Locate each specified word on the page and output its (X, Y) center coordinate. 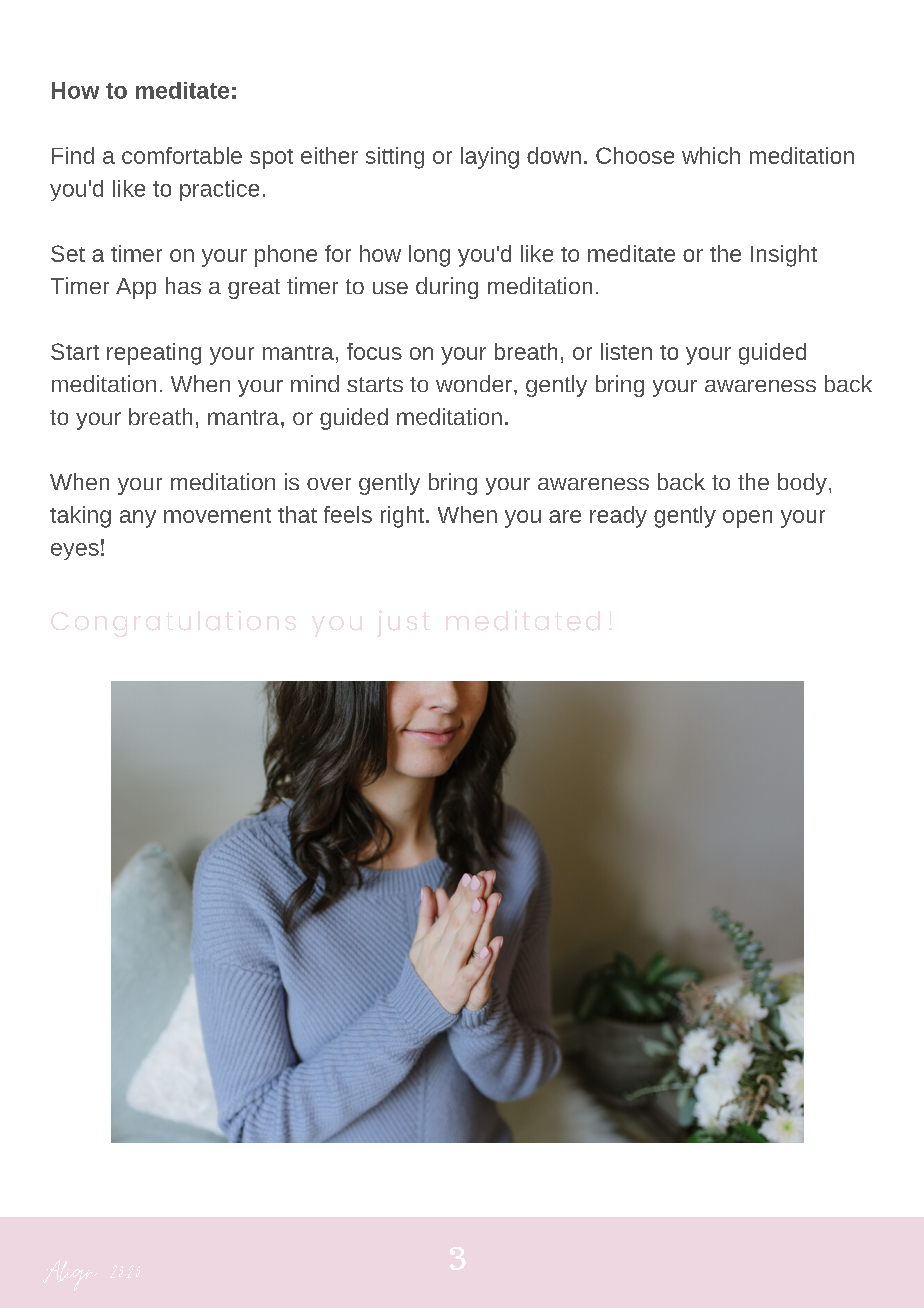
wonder (474, 383)
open (747, 519)
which (711, 155)
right (402, 517)
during (447, 288)
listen (626, 351)
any (138, 519)
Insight (784, 256)
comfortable (182, 155)
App (136, 288)
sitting (395, 158)
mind (315, 383)
